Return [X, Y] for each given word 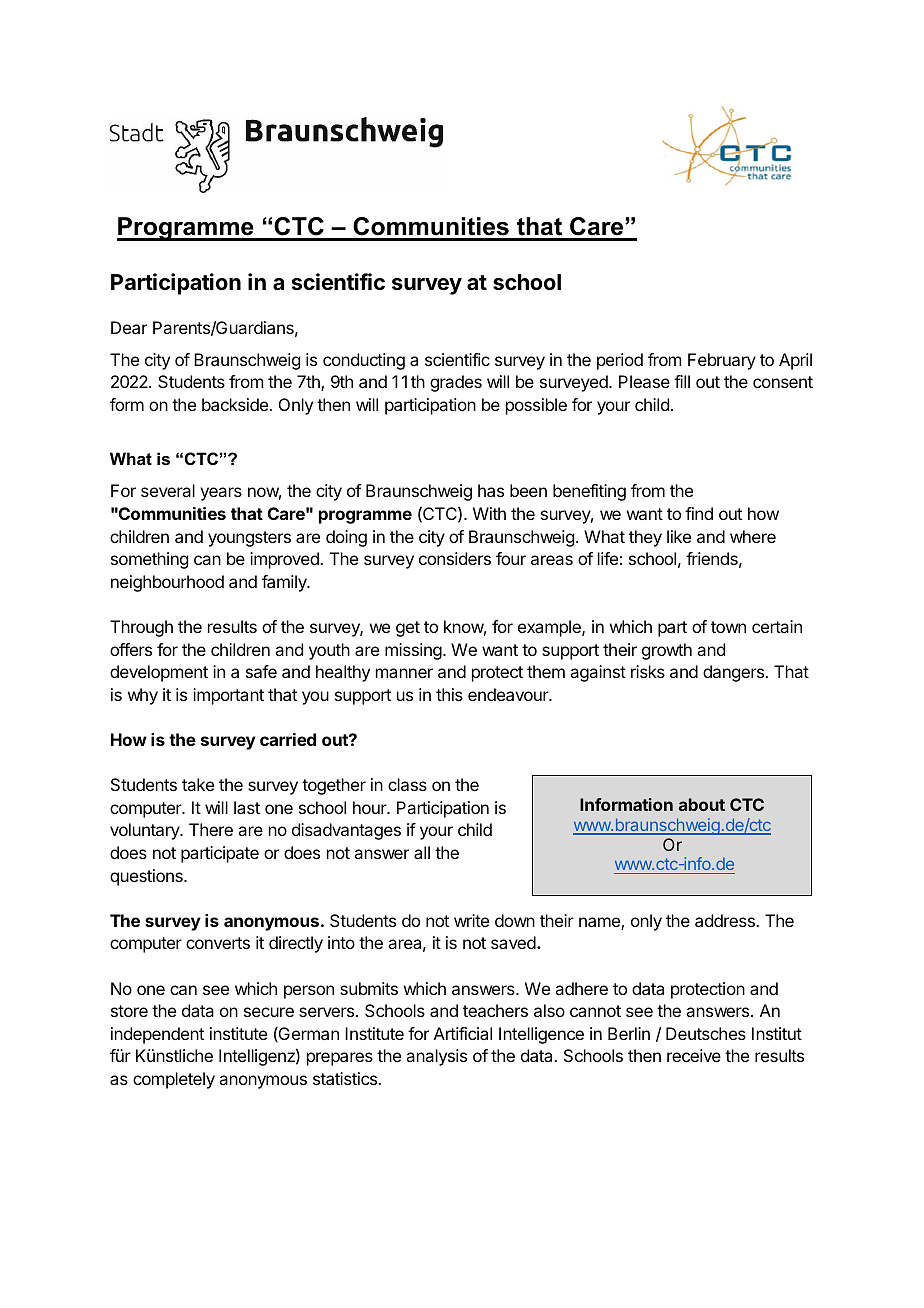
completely [174, 1080]
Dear [129, 327]
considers [455, 558]
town [728, 627]
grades [456, 383]
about [702, 804]
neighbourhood [167, 583]
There [211, 829]
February [722, 361]
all [422, 852]
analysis [436, 1057]
